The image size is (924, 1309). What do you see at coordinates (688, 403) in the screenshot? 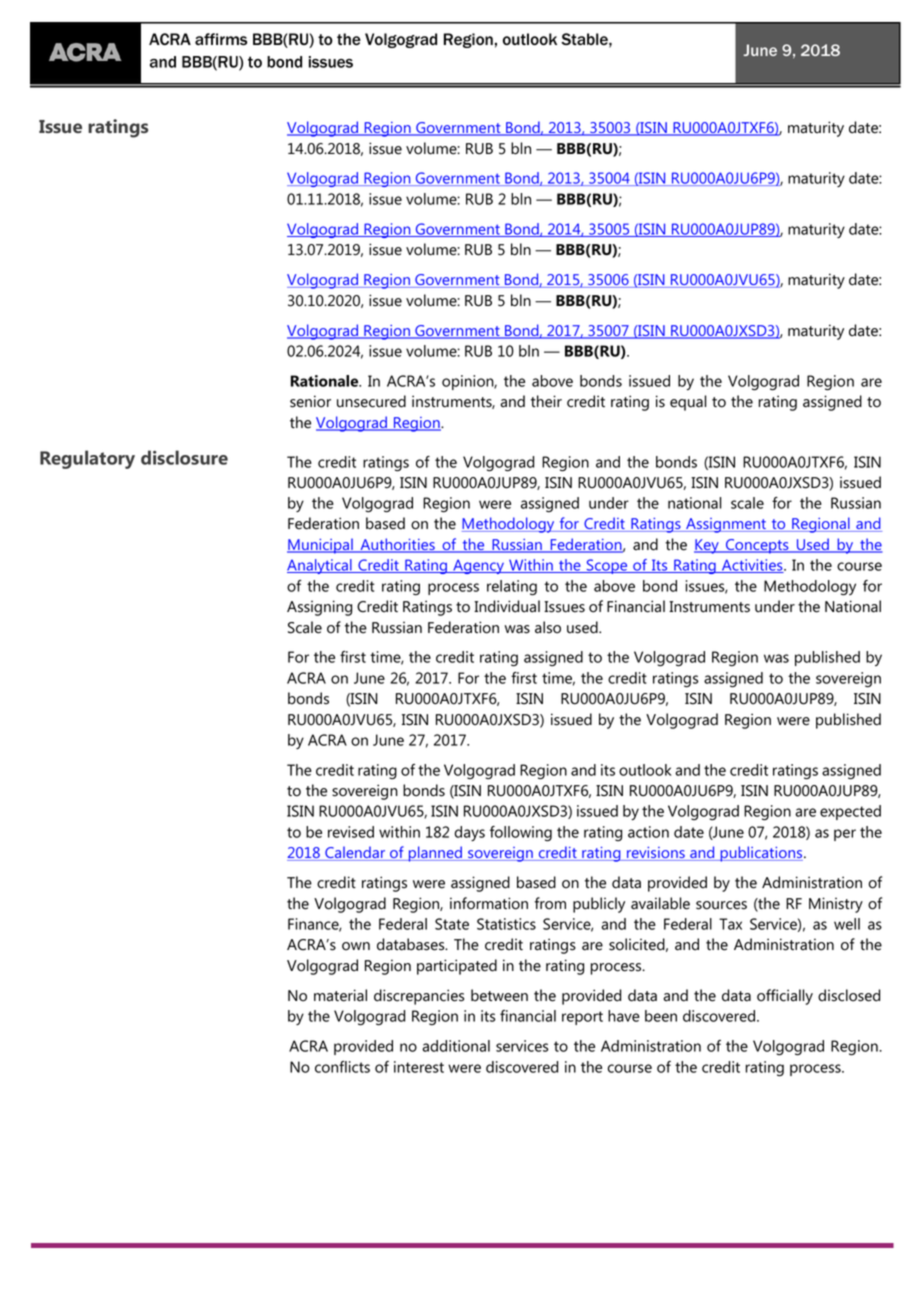
I see `equal` at bounding box center [688, 403].
